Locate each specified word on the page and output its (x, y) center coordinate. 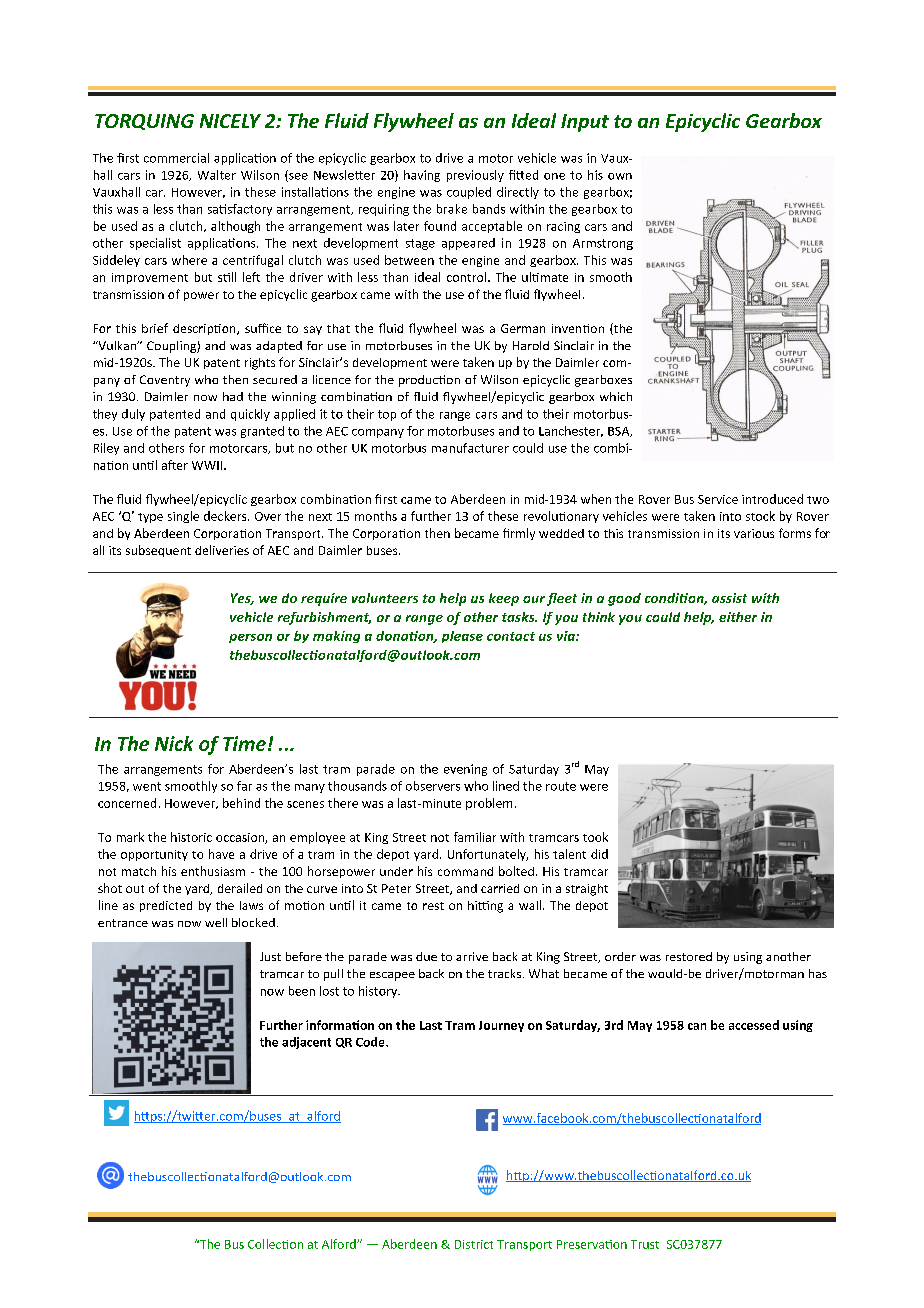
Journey (501, 1026)
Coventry (165, 381)
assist (729, 598)
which (616, 396)
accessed (754, 1025)
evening (465, 770)
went (147, 786)
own (620, 176)
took (595, 837)
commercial (176, 158)
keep (504, 599)
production (429, 381)
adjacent (306, 1043)
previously (475, 176)
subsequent (158, 551)
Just (270, 956)
